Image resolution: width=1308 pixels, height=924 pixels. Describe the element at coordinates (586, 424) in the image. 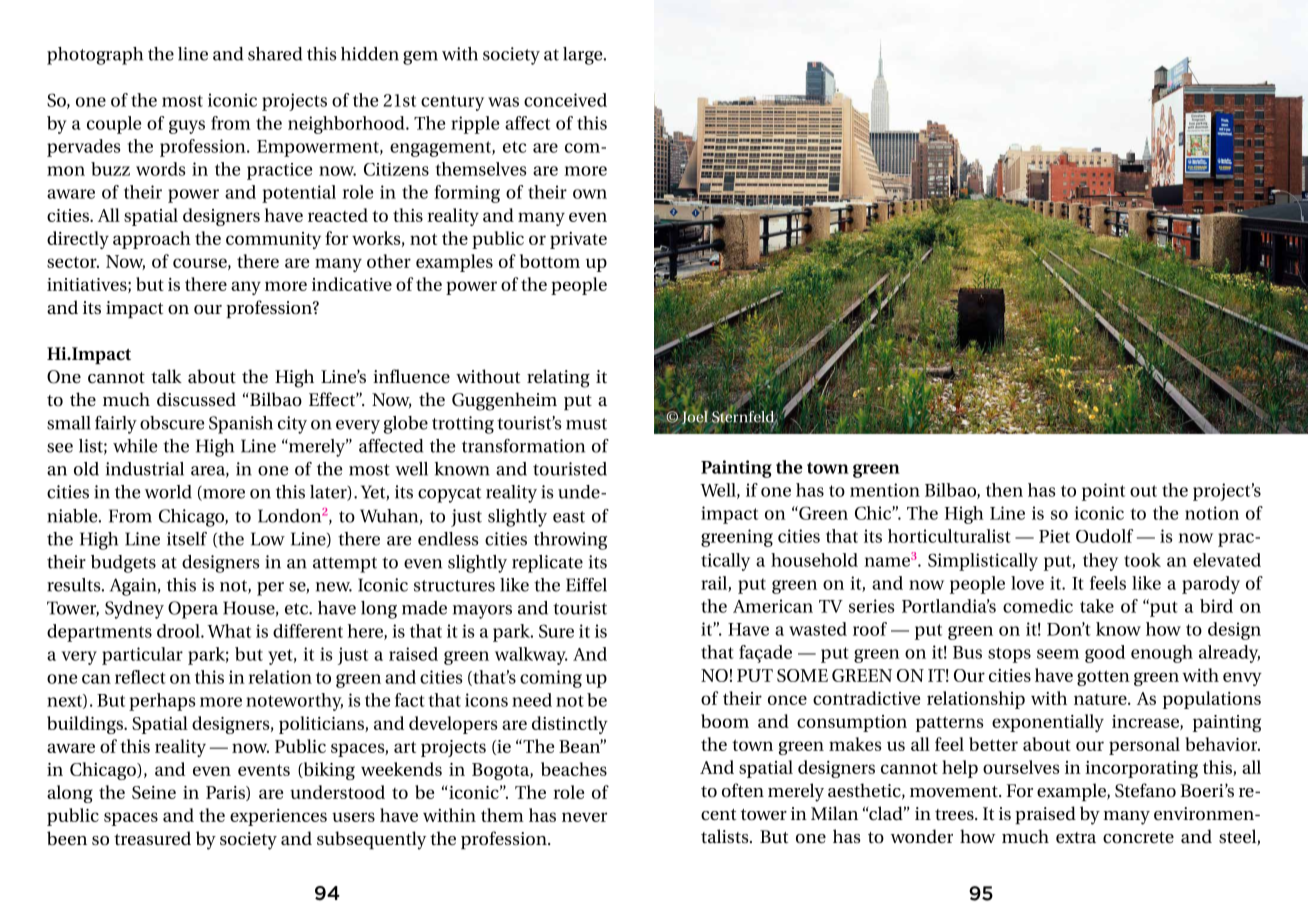

I see `must` at that location.
